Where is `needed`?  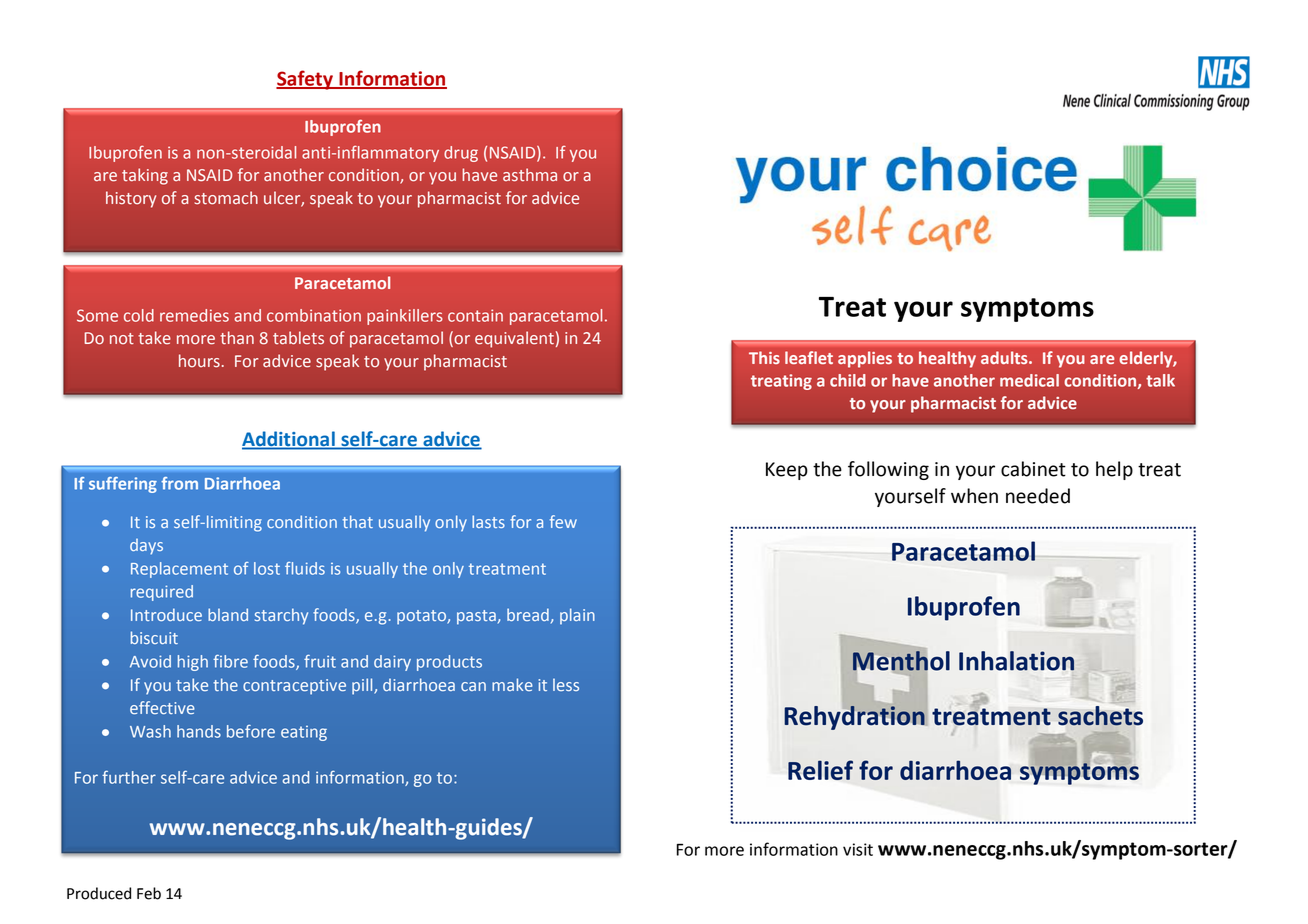
needed is located at coordinates (1038, 496).
